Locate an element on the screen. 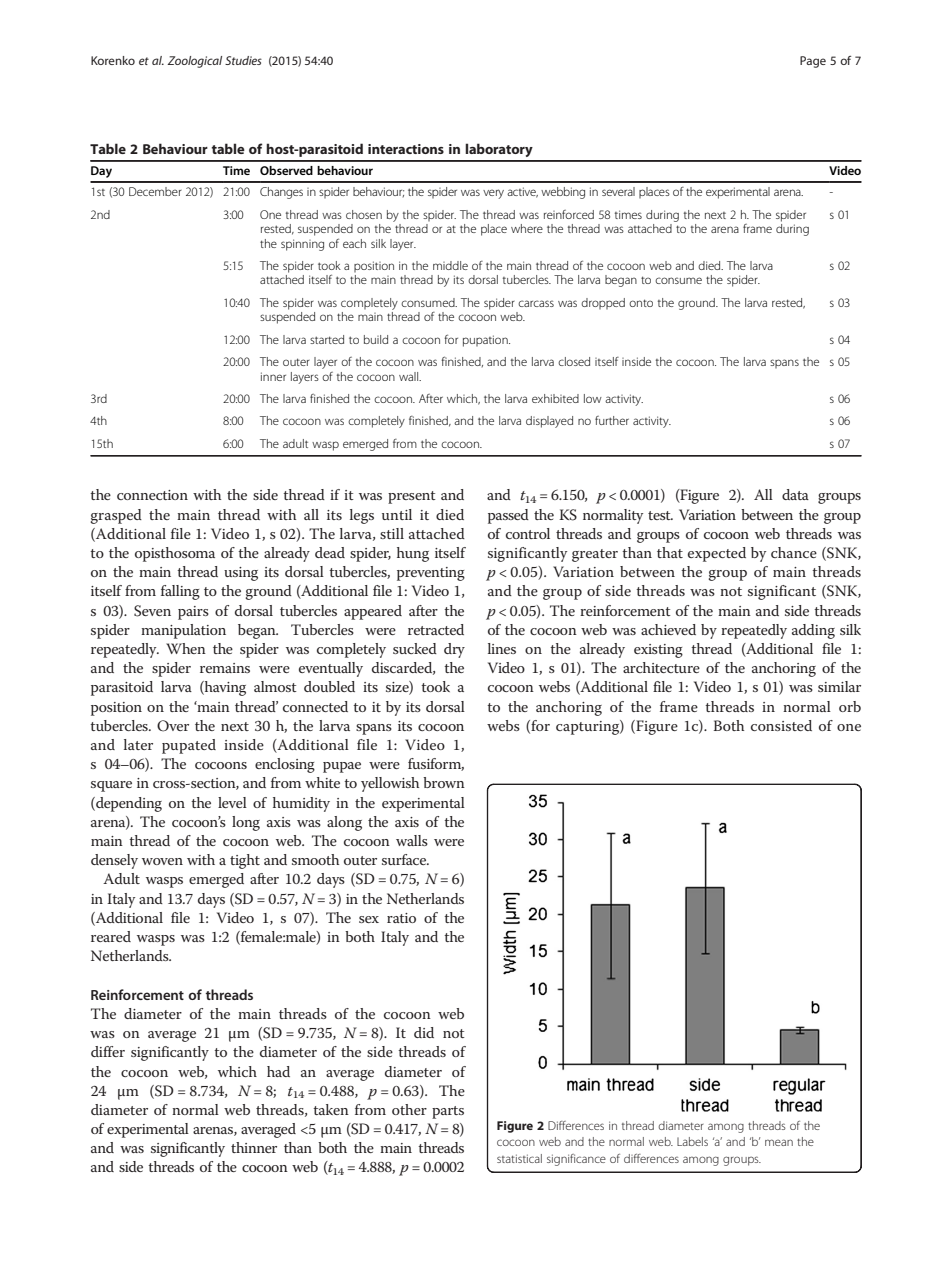  retracted is located at coordinates (436, 629).
